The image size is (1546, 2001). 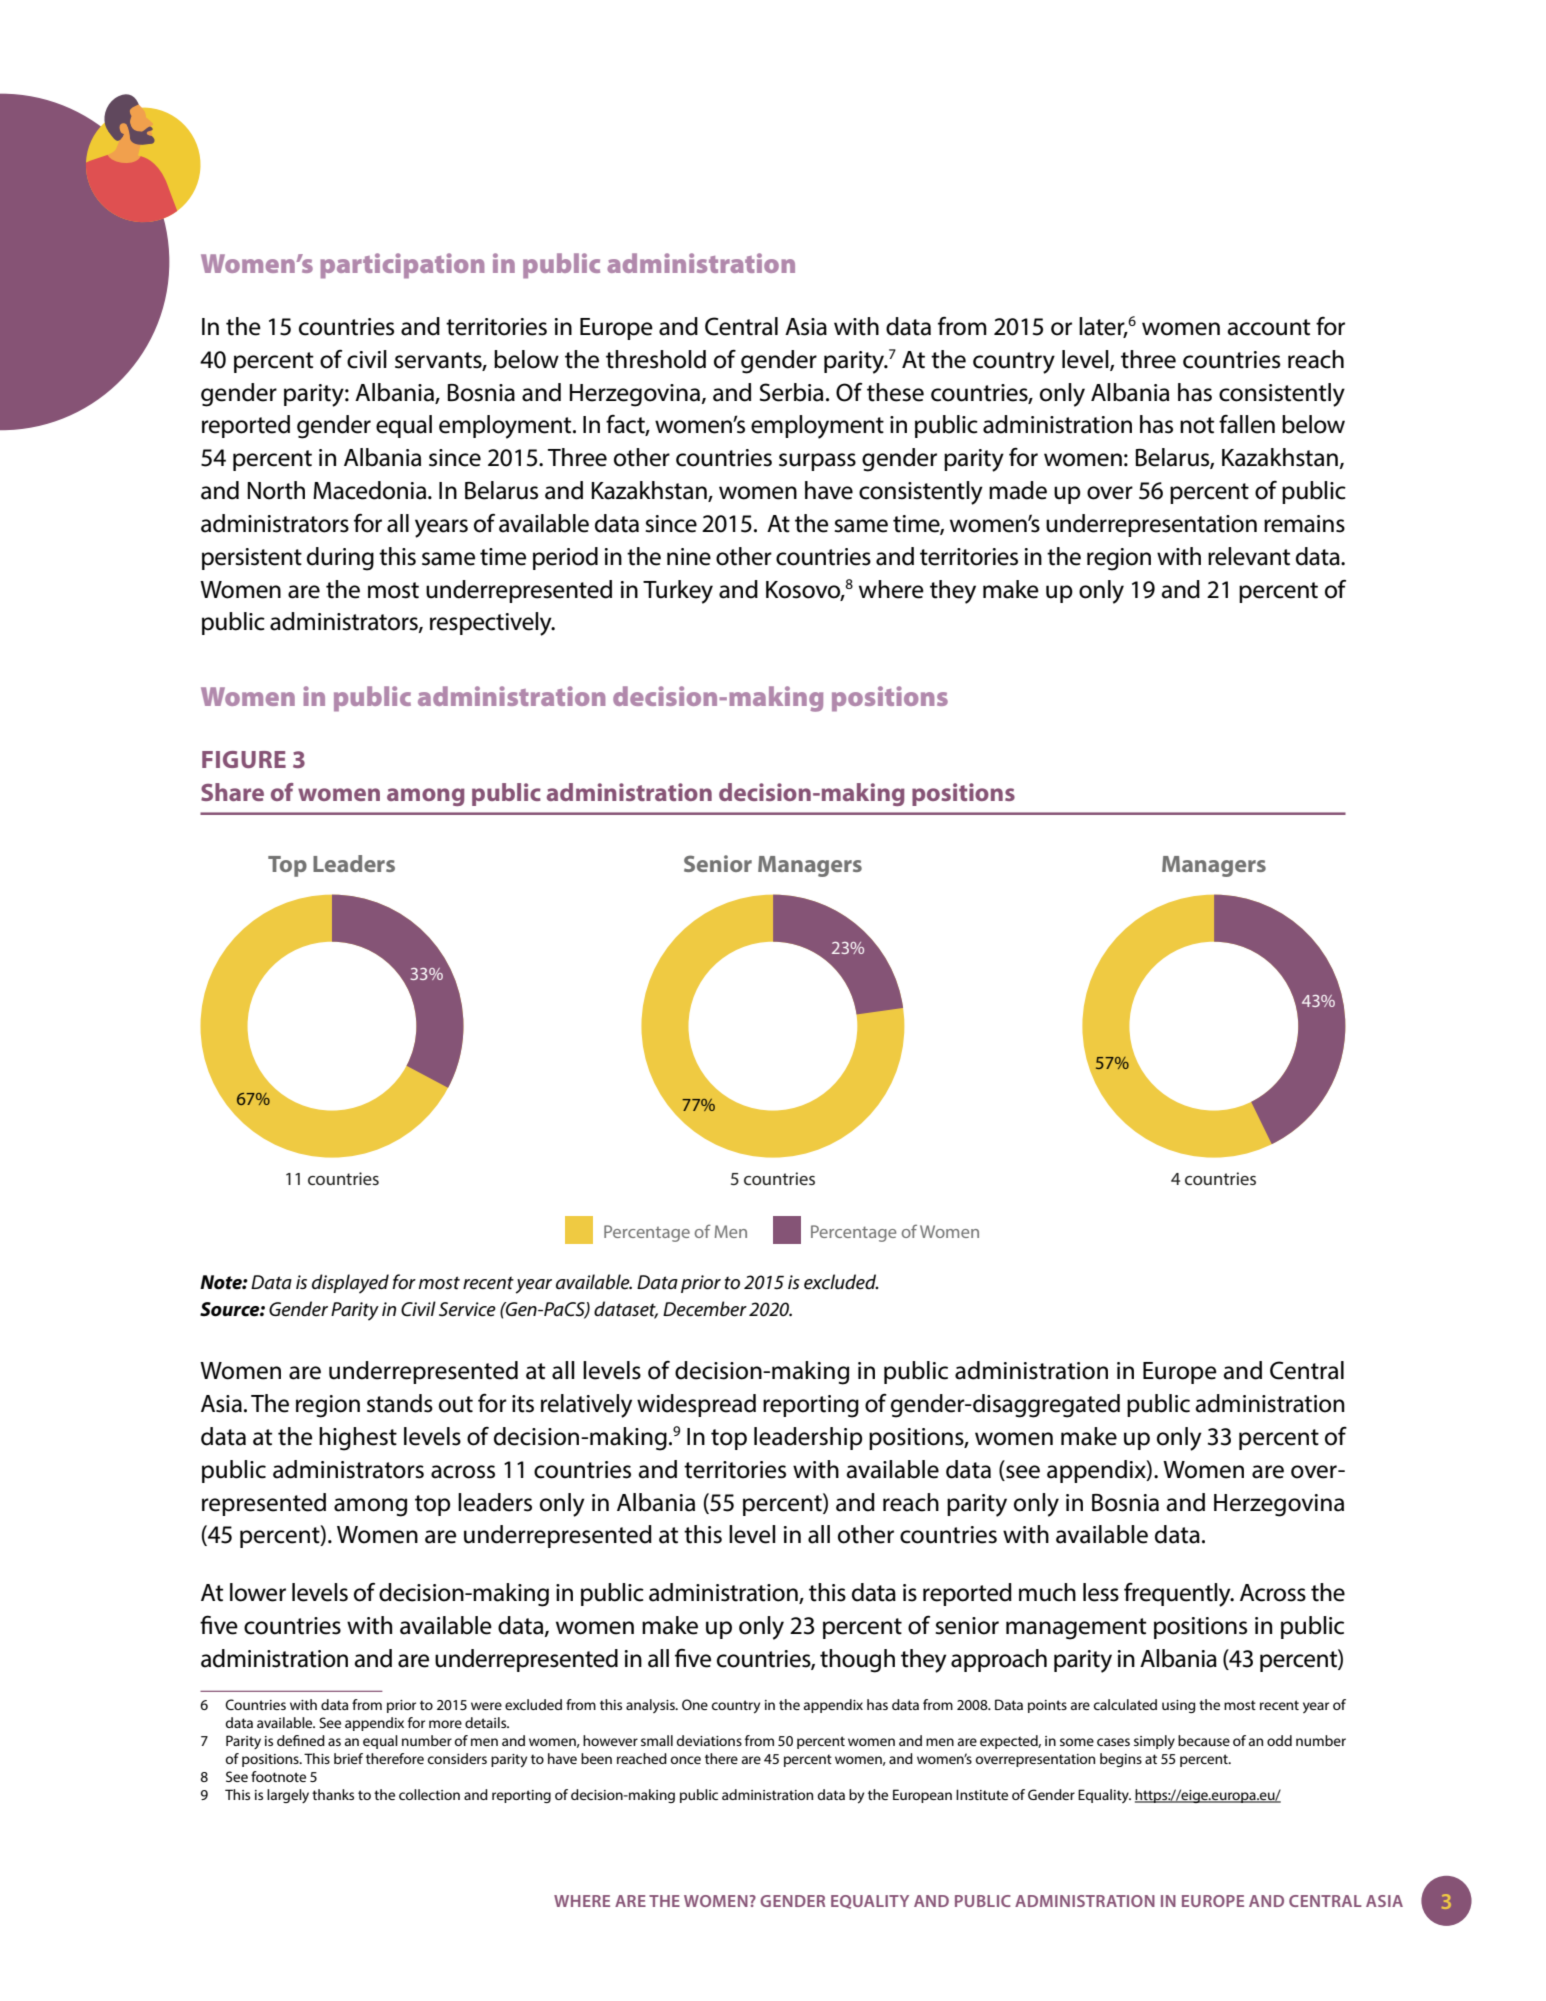 What do you see at coordinates (791, 392) in the page?
I see `Serbia` at bounding box center [791, 392].
